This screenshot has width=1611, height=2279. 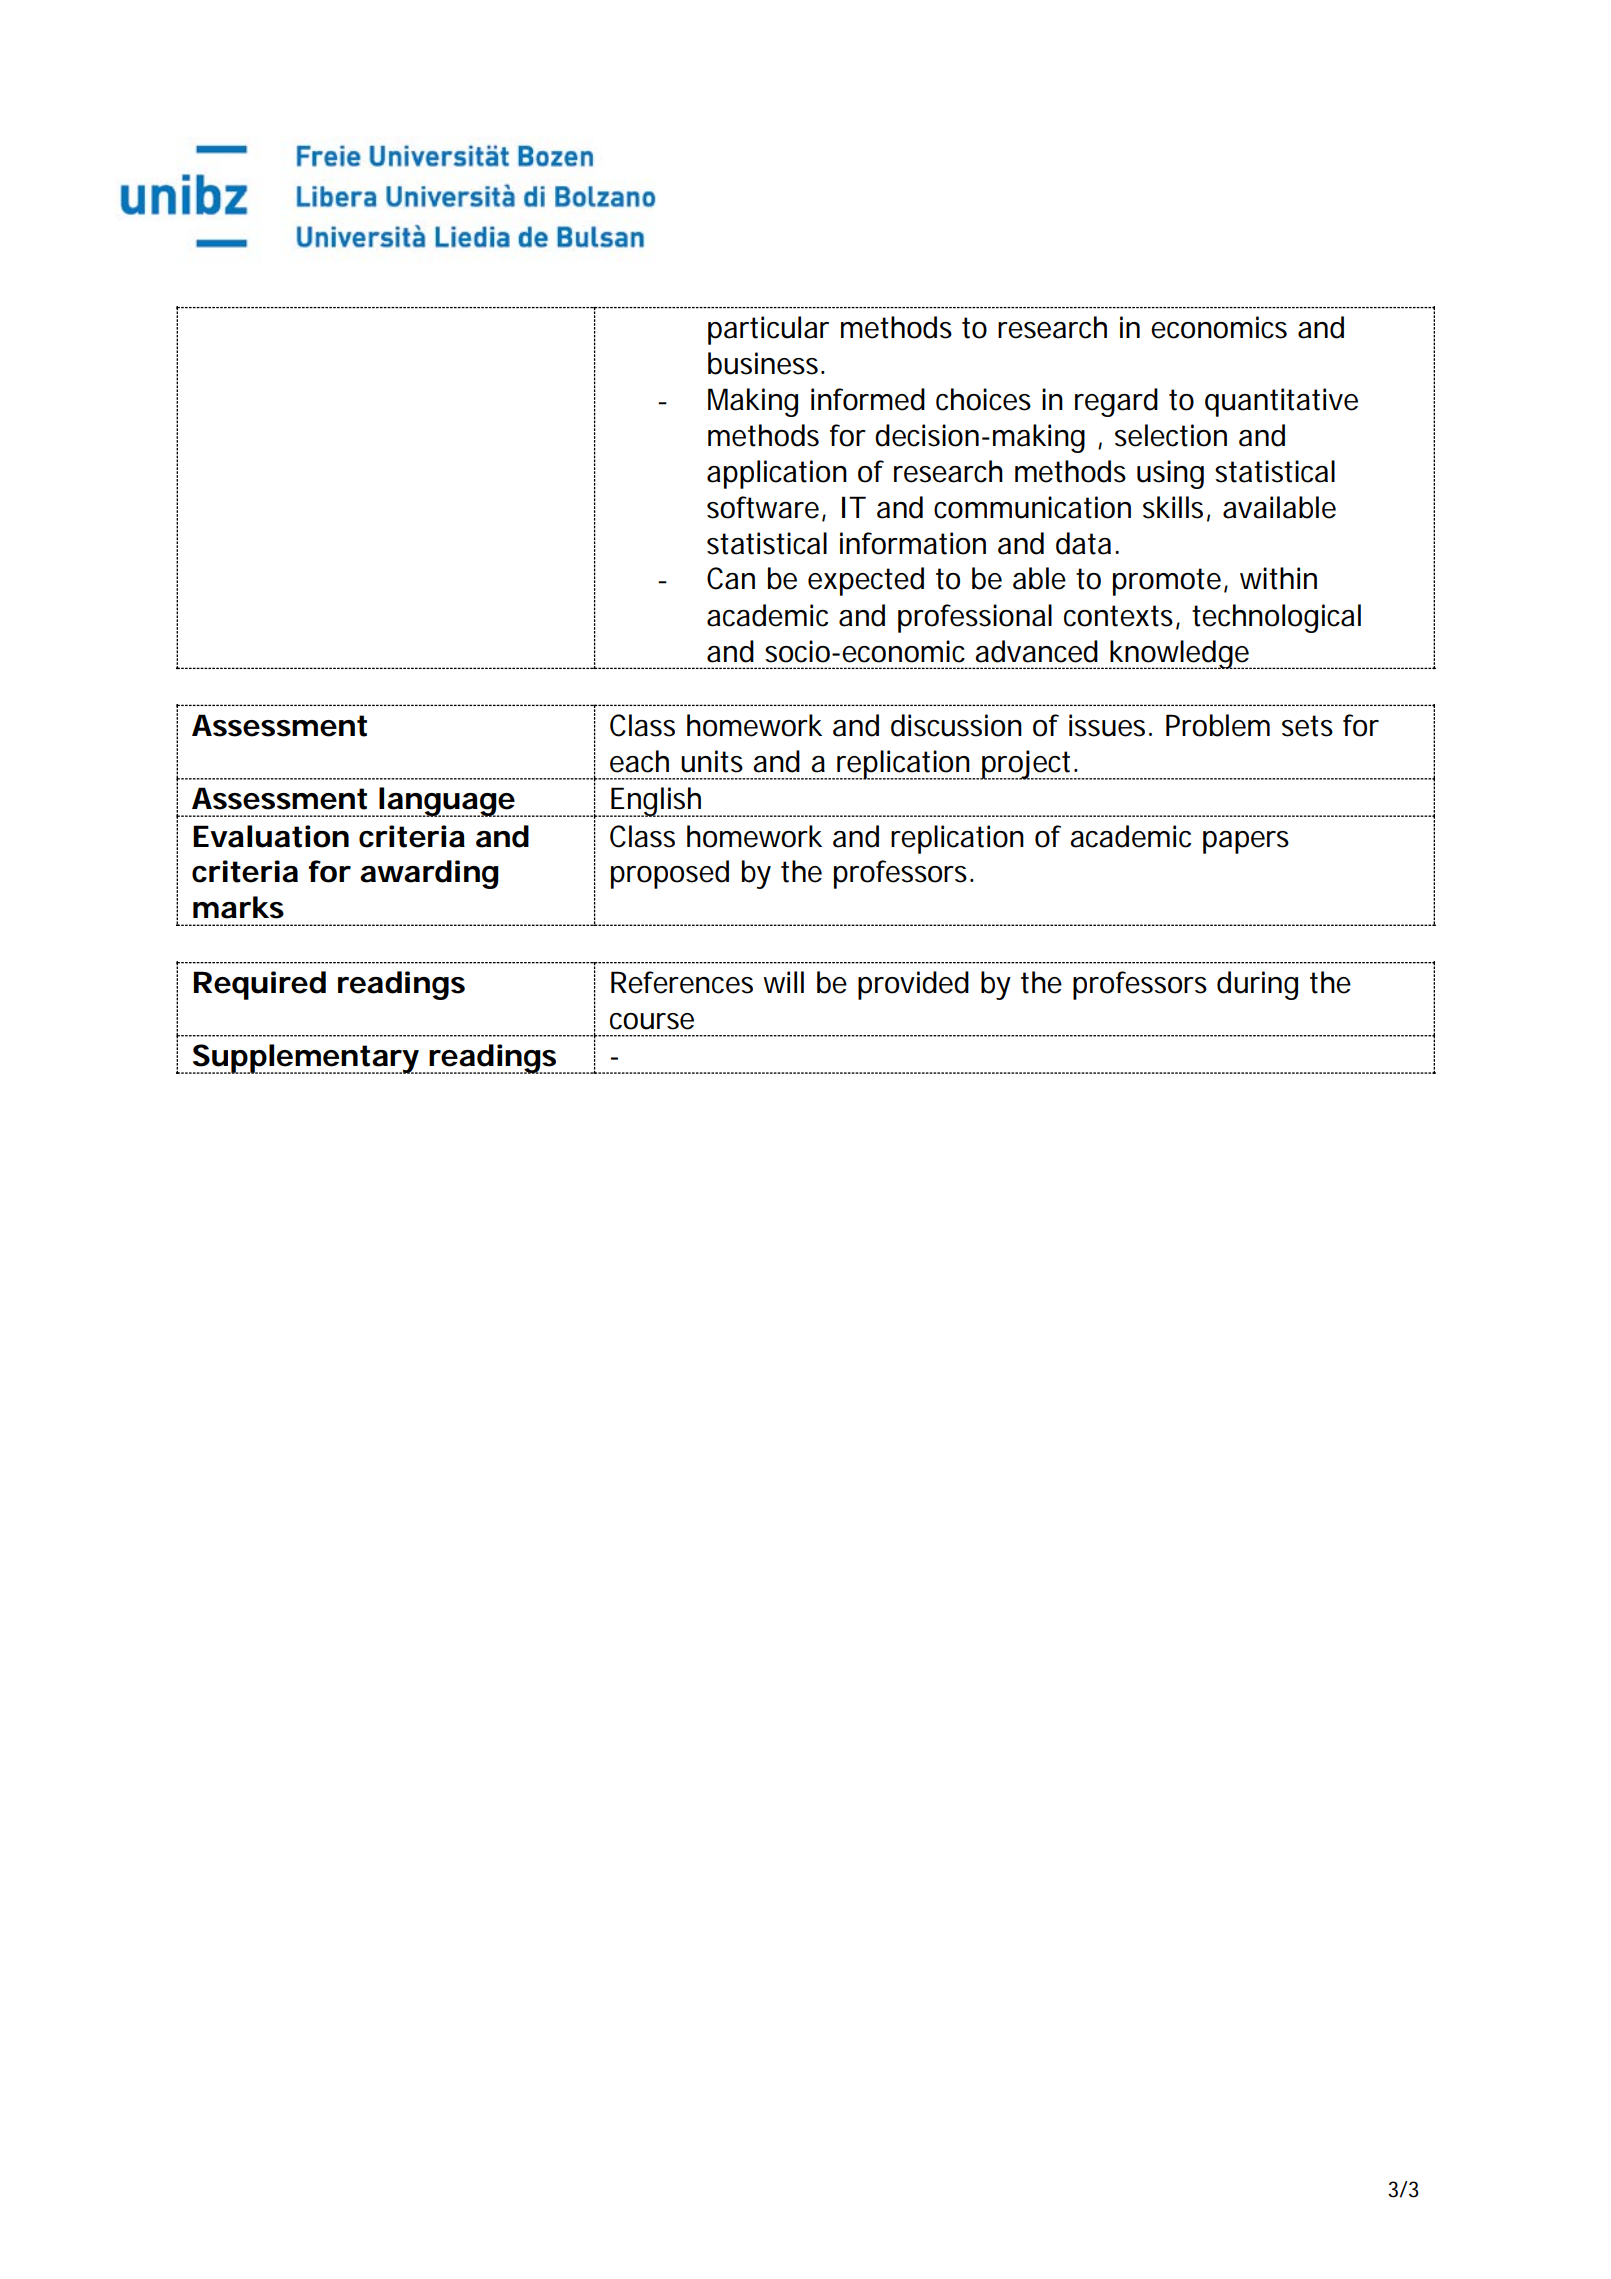 I want to click on proposed, so click(x=670, y=874).
